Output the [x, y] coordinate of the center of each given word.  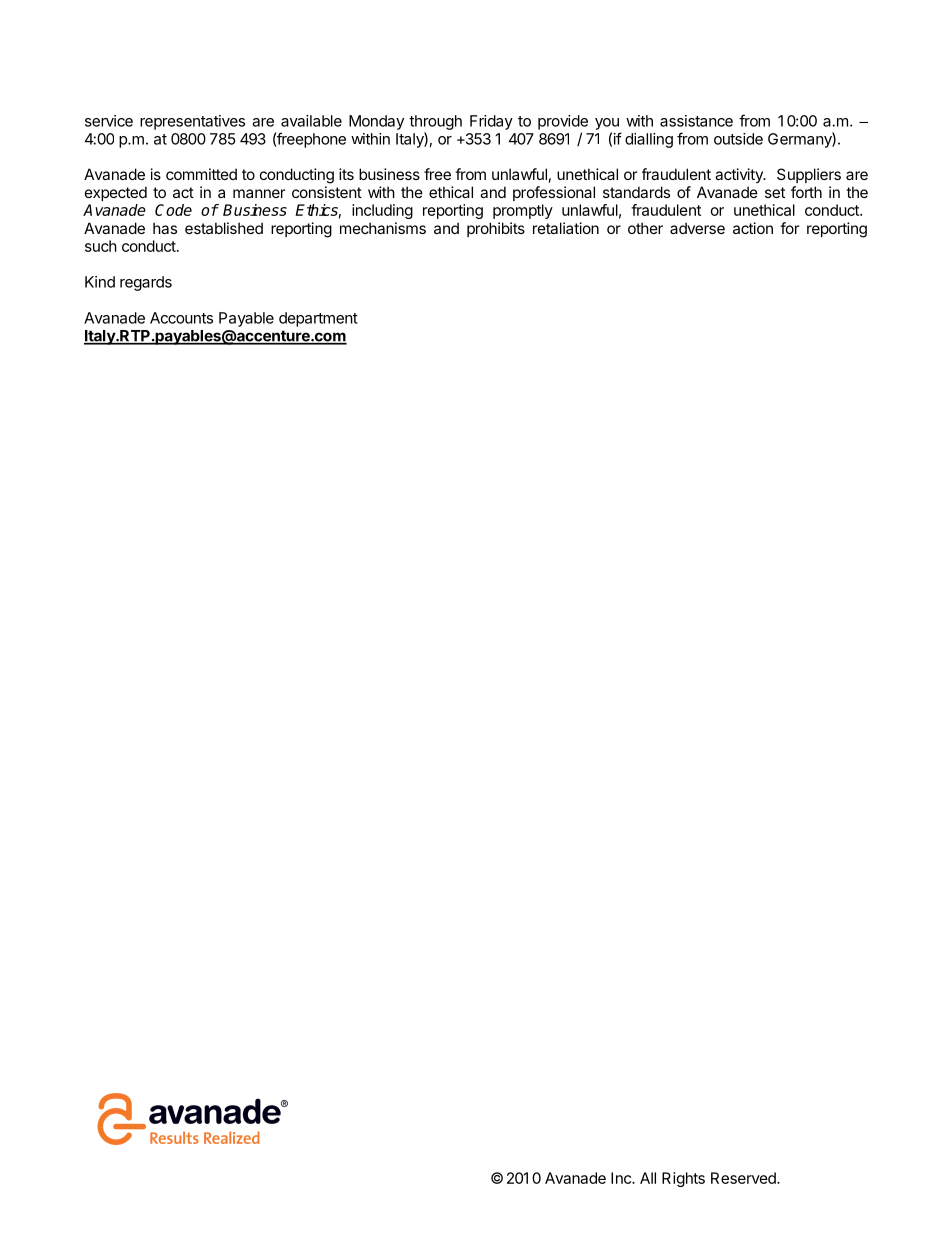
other [645, 228]
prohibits [496, 229]
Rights [683, 1179]
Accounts [181, 318]
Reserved [744, 1178]
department [318, 319]
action [753, 228]
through [435, 122]
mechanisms [383, 228]
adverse [697, 228]
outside [738, 139]
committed [201, 174]
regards [146, 283]
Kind [100, 282]
